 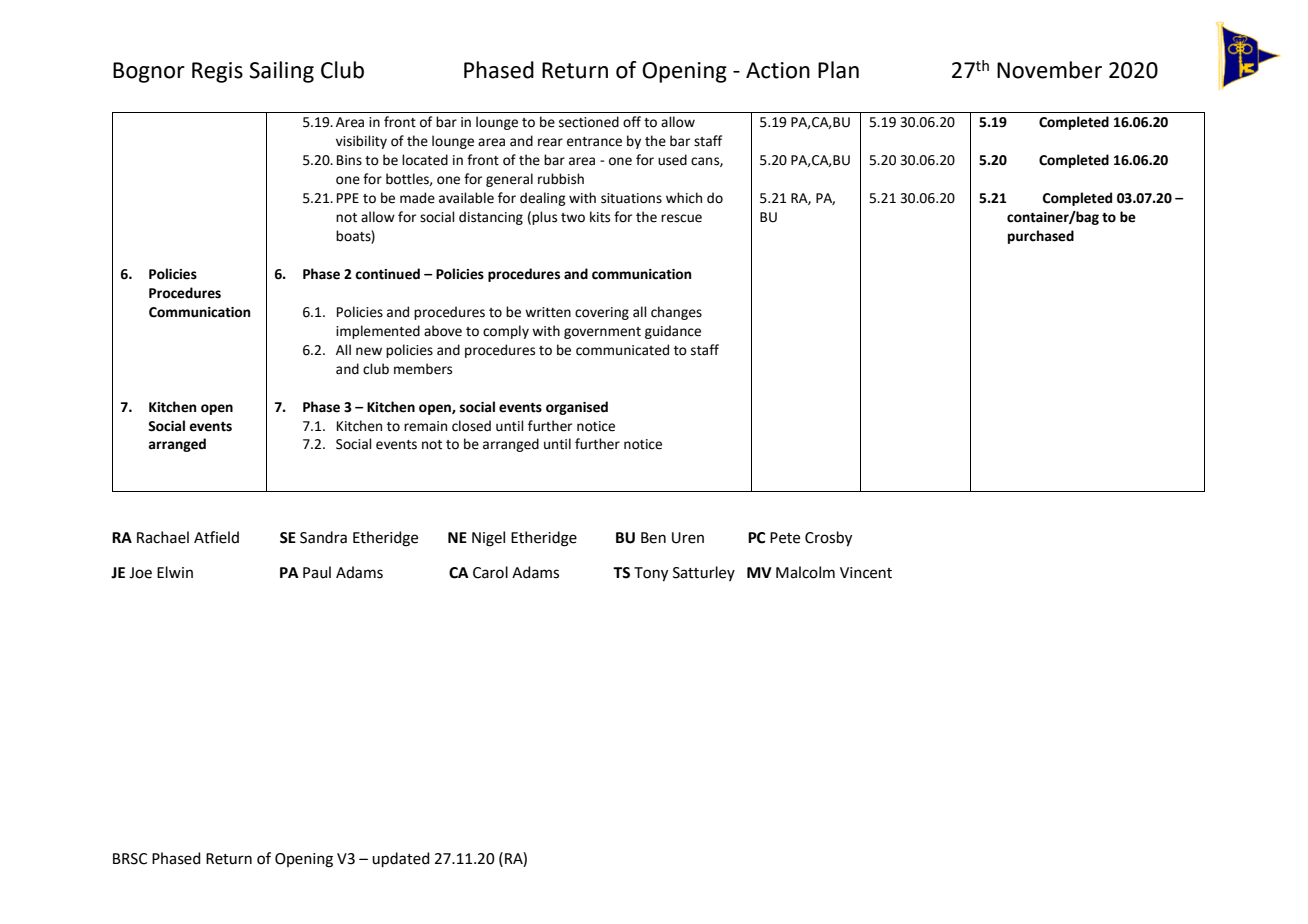 What do you see at coordinates (323, 537) in the image?
I see `Sandra` at bounding box center [323, 537].
